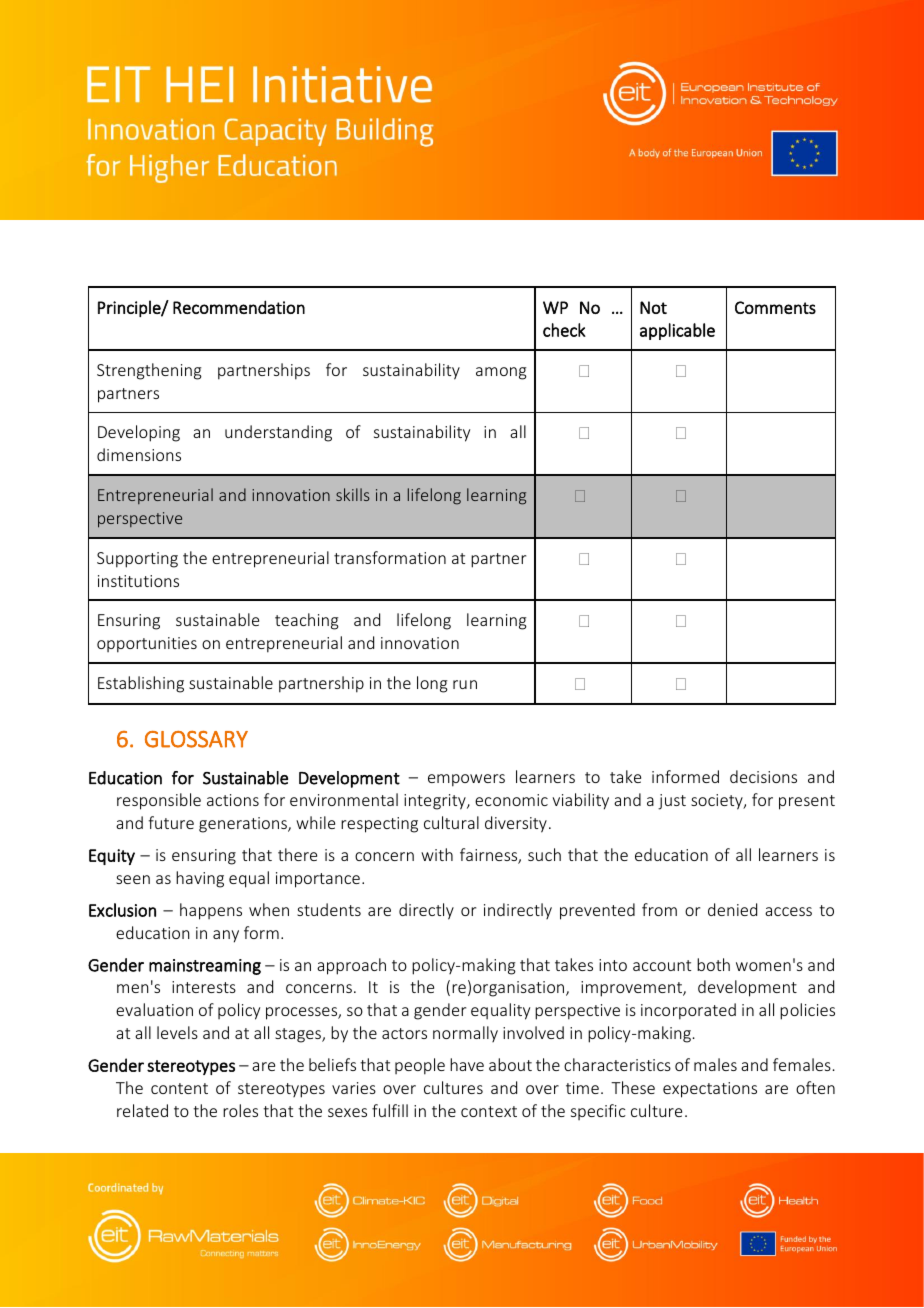 Image resolution: width=924 pixels, height=1308 pixels. I want to click on cultural, so click(451, 822).
